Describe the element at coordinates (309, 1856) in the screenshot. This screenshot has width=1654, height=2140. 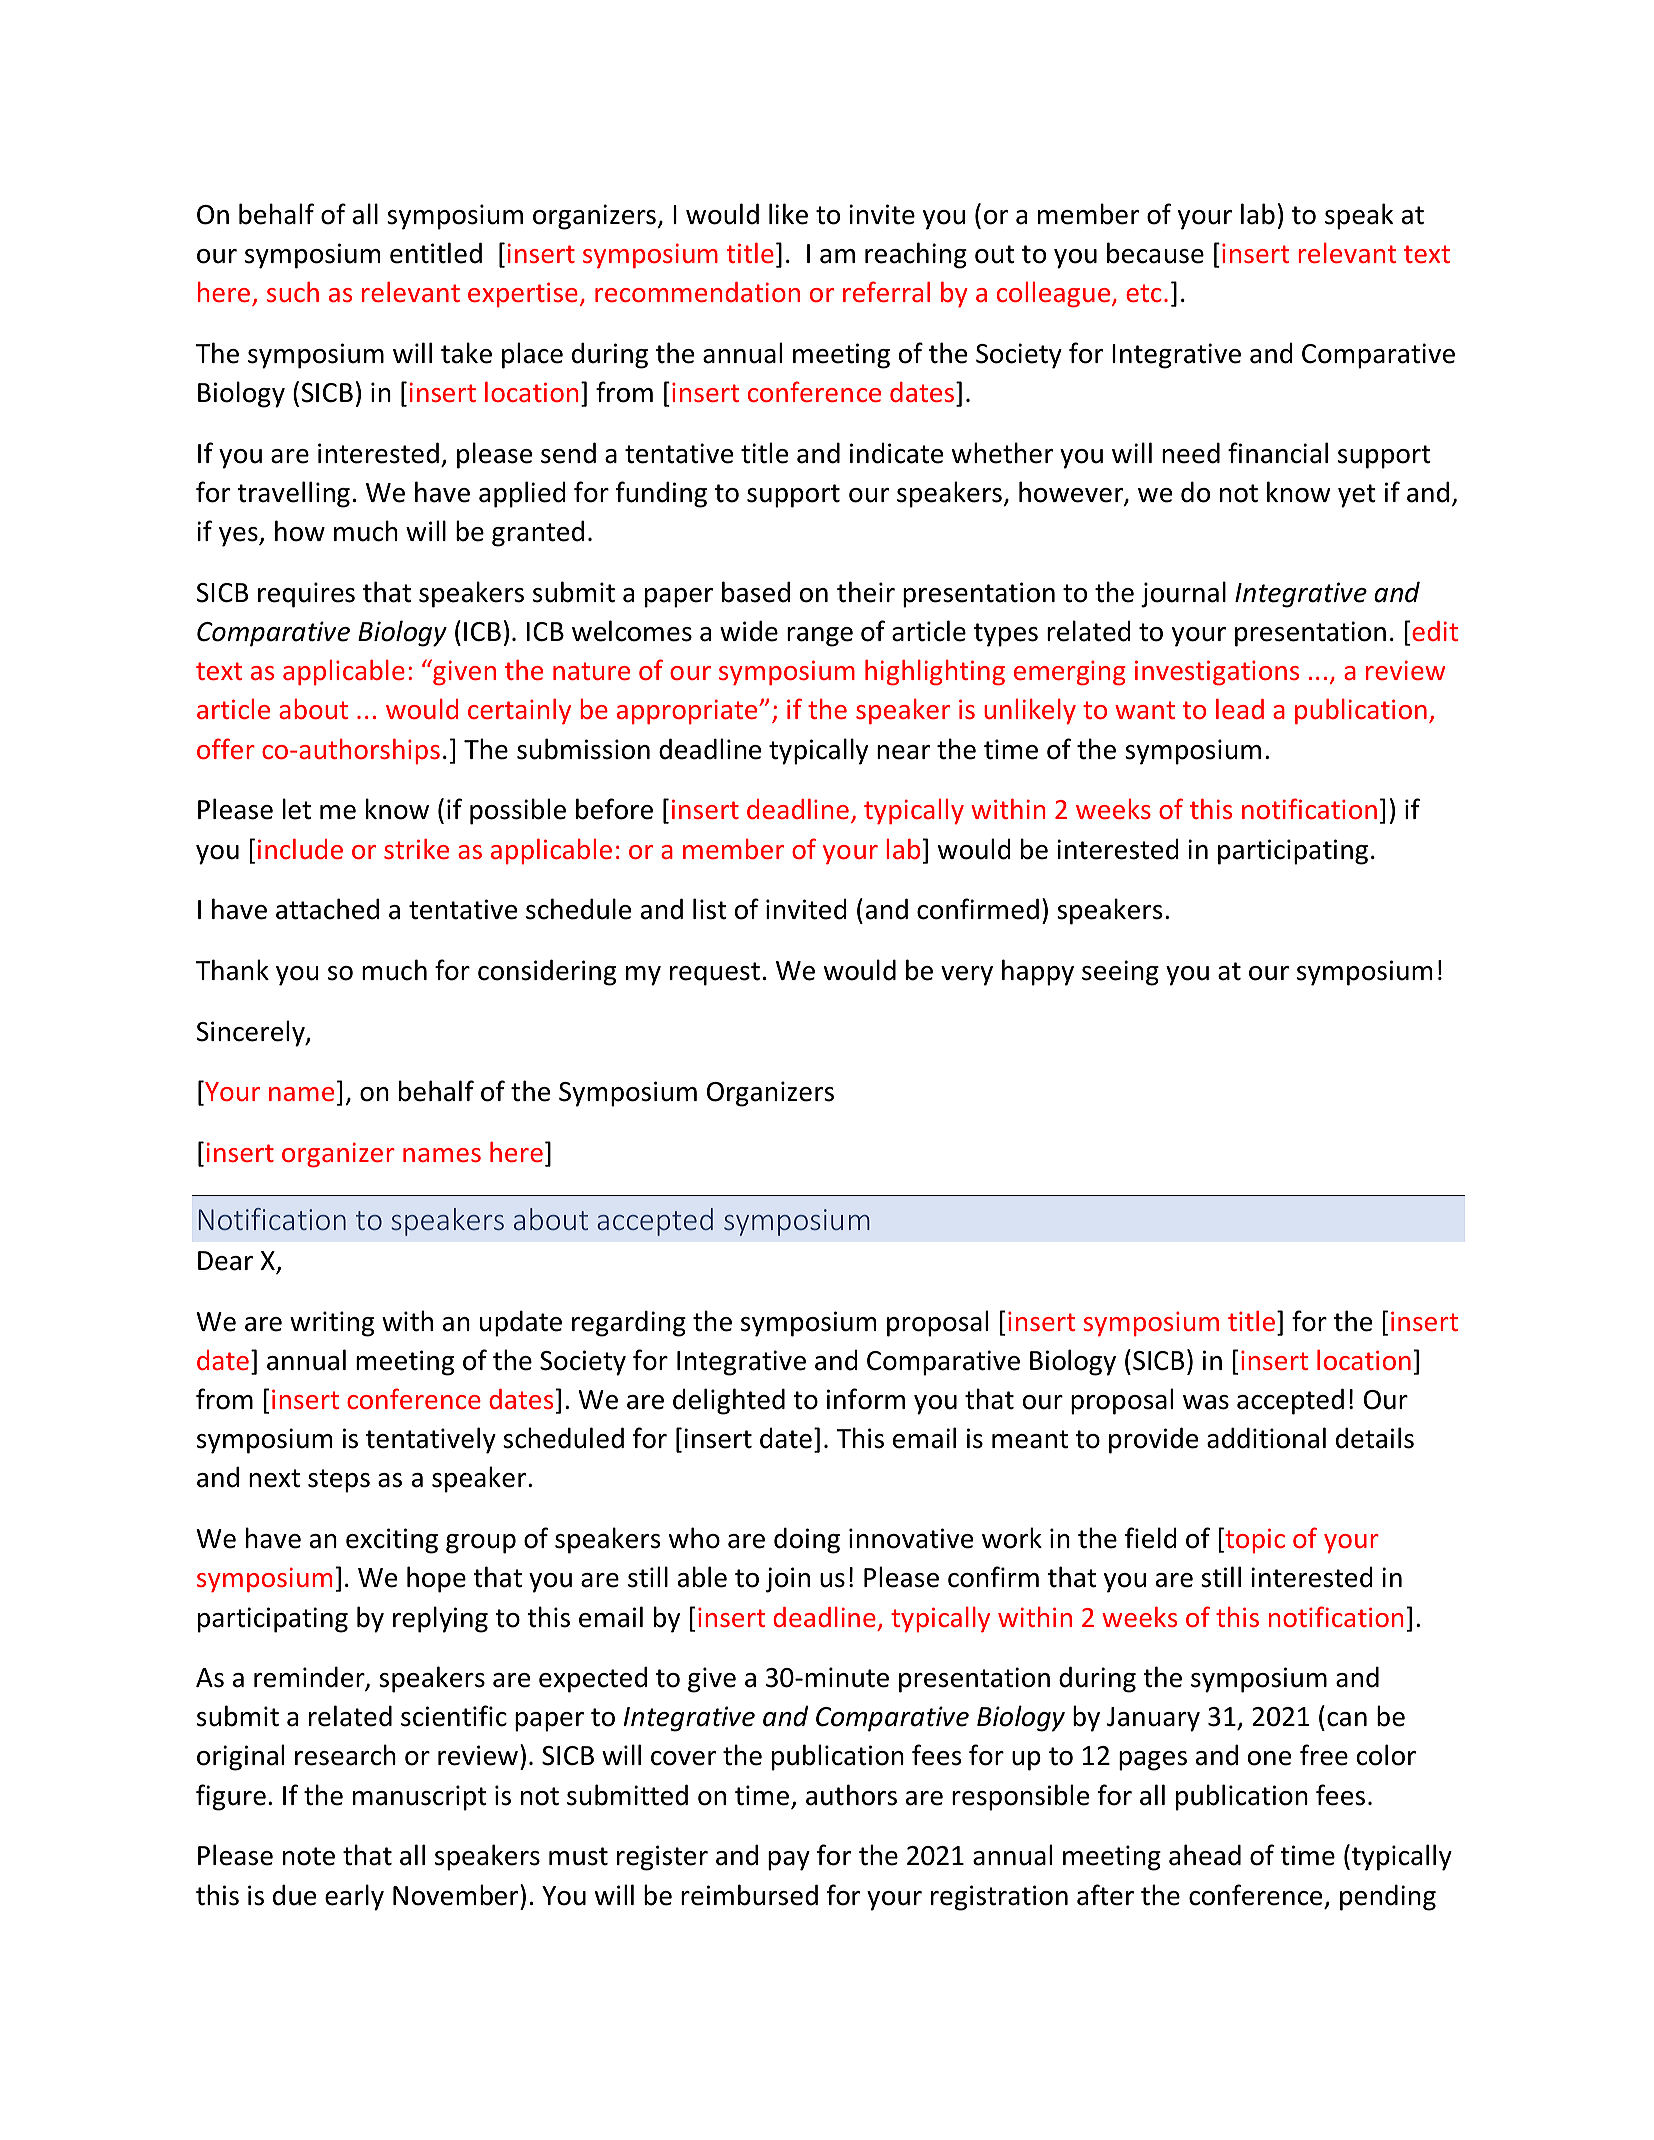
I see `note` at that location.
